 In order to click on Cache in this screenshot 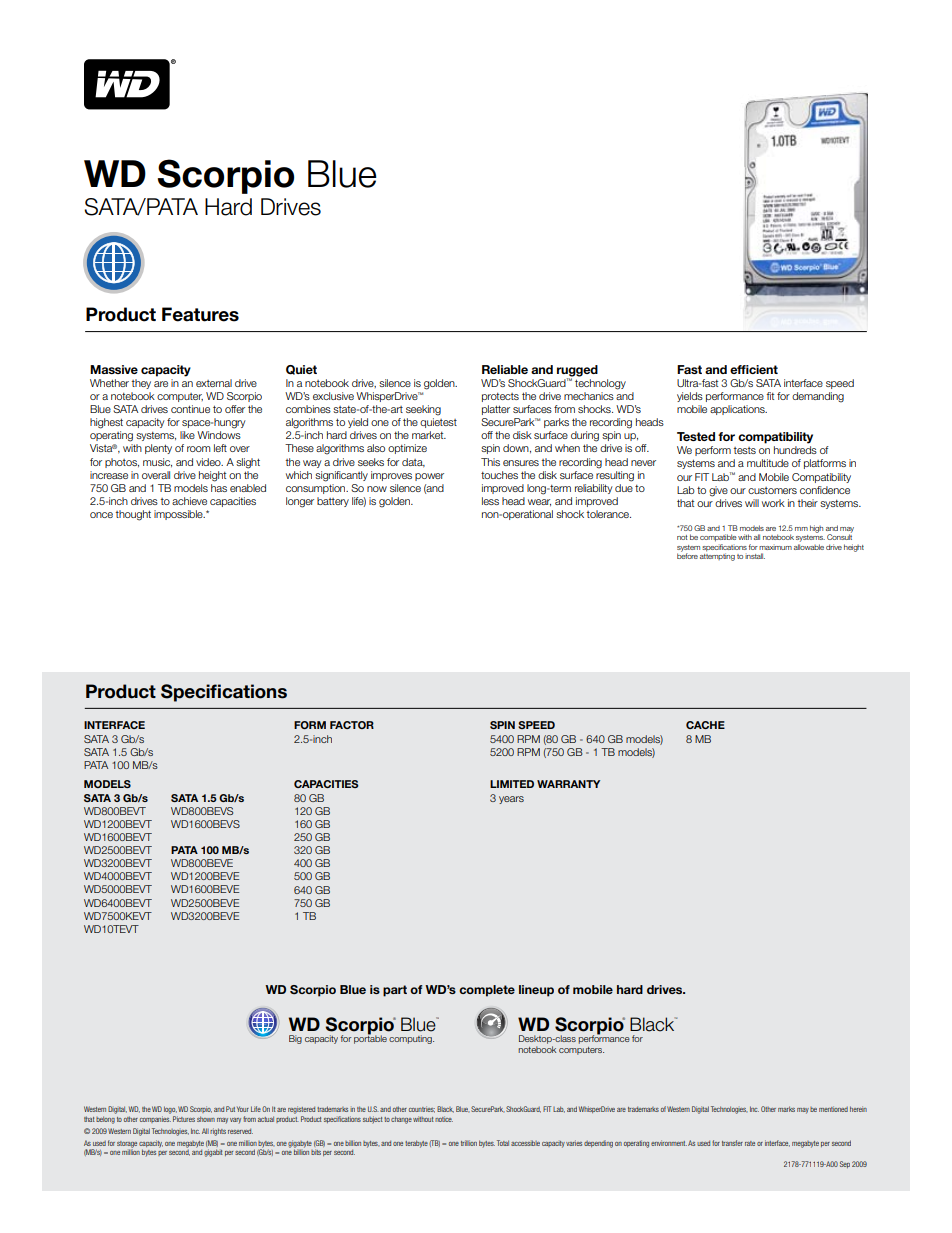, I will do `click(705, 725)`.
